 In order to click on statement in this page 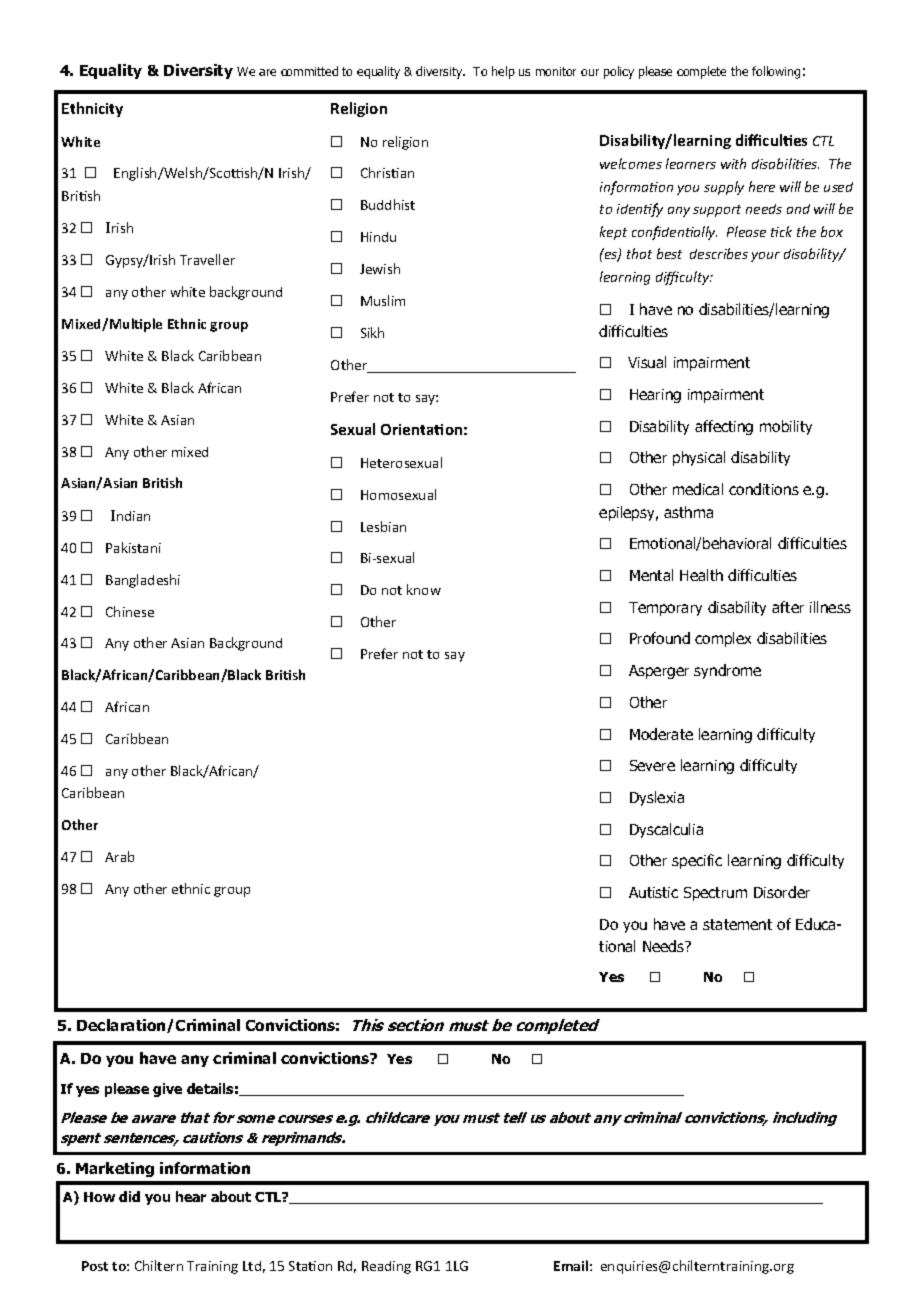, I will do `click(737, 924)`.
